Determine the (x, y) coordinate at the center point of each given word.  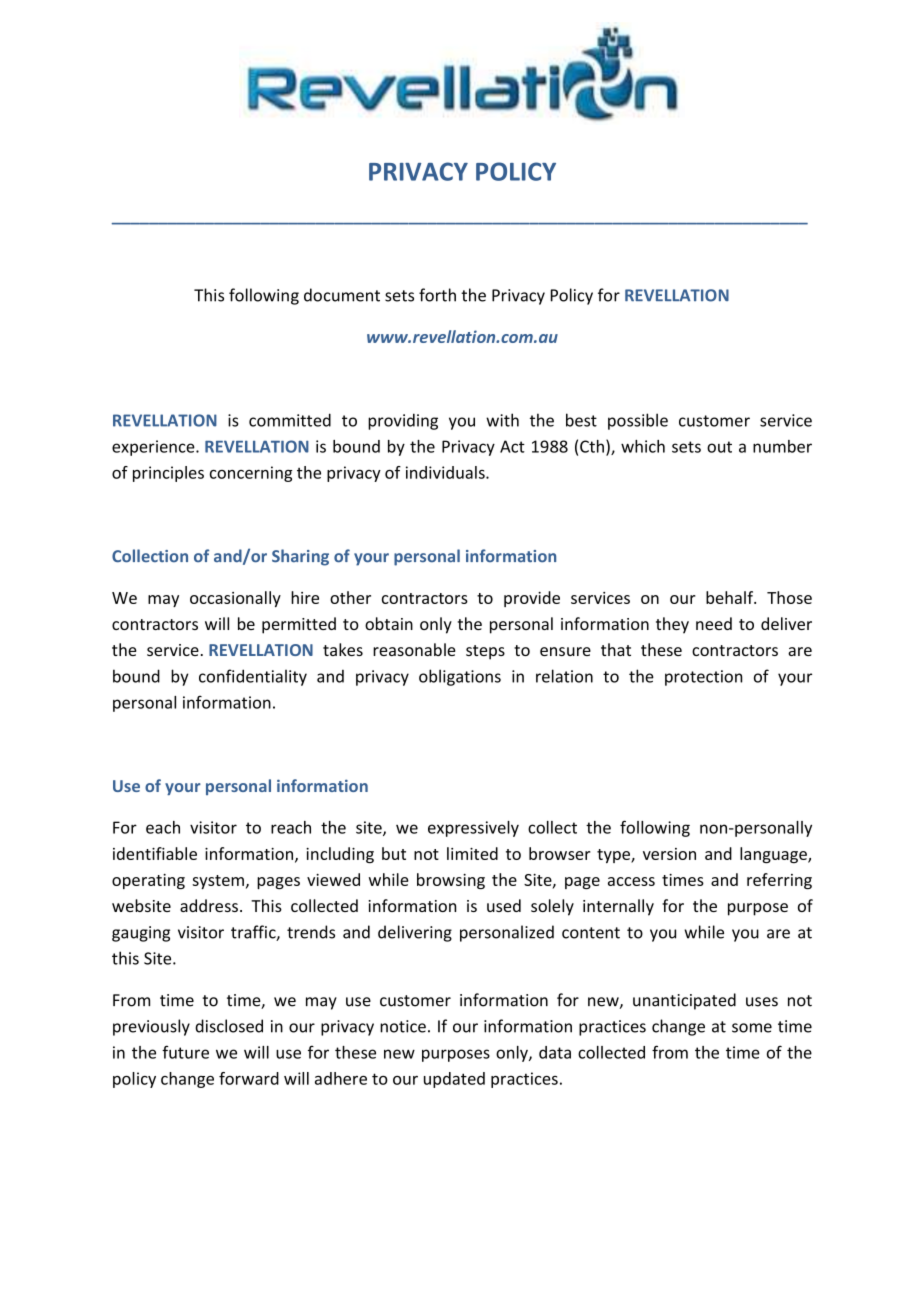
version (669, 854)
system (218, 882)
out (719, 447)
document (342, 295)
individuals (446, 472)
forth (437, 295)
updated (454, 1080)
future (185, 1052)
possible (638, 421)
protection (703, 678)
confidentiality (253, 677)
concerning (251, 474)
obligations (460, 677)
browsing (451, 881)
